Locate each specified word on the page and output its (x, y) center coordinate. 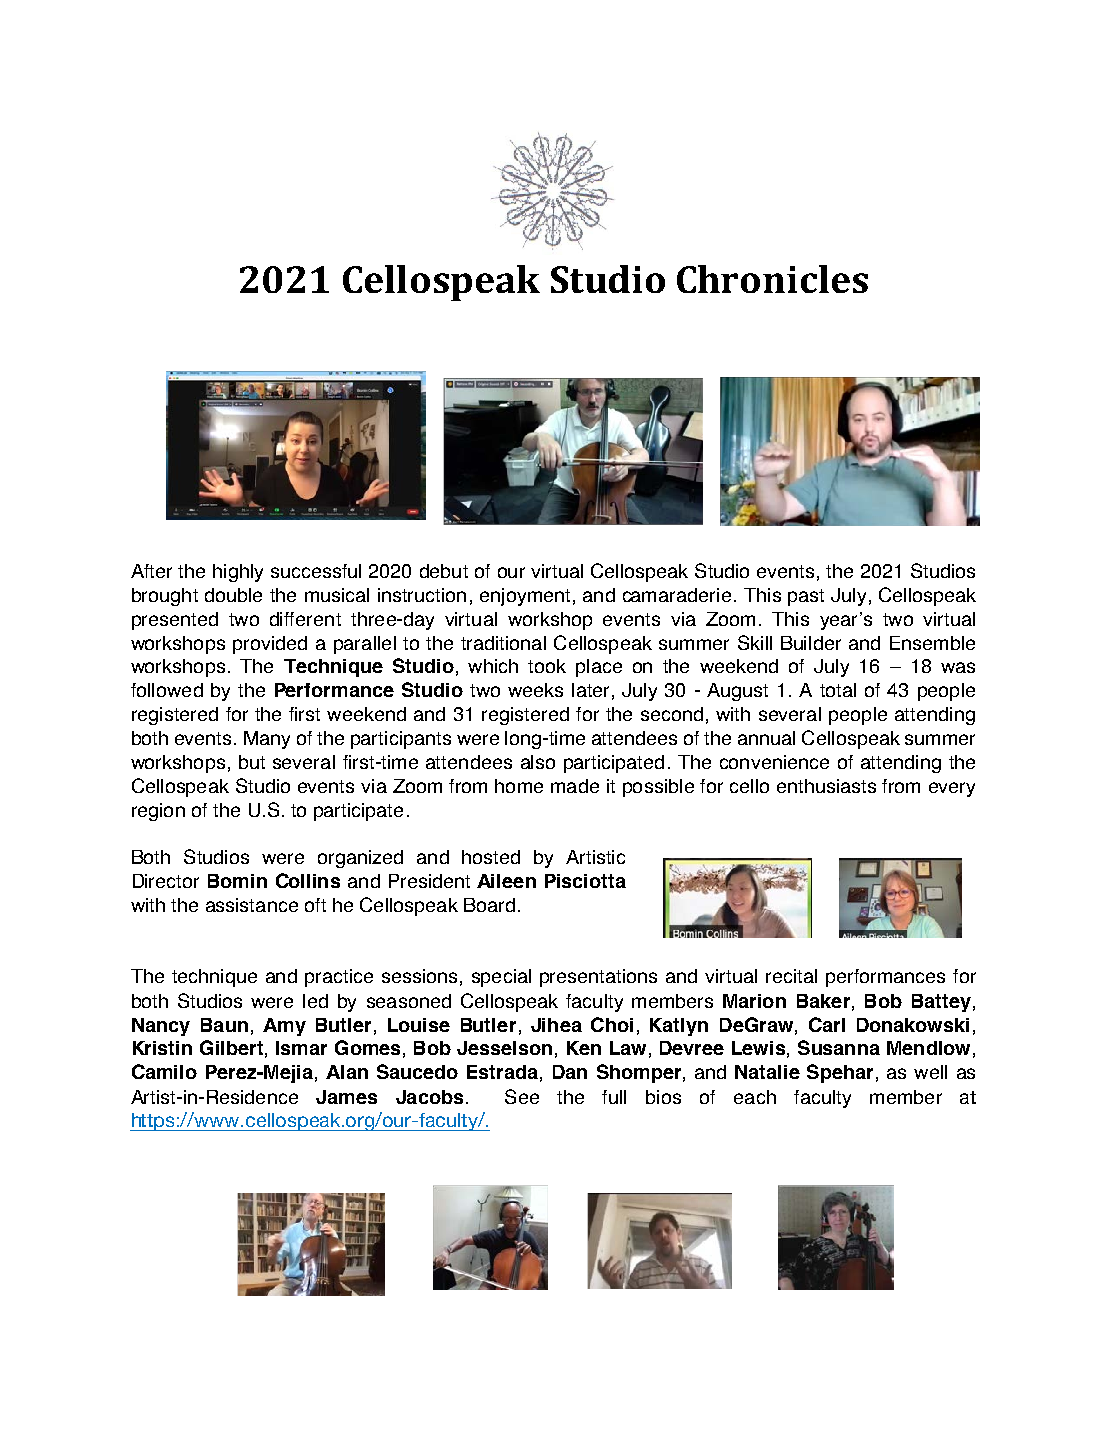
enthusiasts (826, 786)
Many (267, 740)
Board (489, 905)
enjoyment (525, 597)
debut (444, 571)
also (538, 762)
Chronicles (772, 279)
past (806, 597)
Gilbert (231, 1047)
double (233, 595)
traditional (503, 643)
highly (238, 573)
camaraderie (677, 595)
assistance (252, 905)
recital (791, 976)
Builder (811, 643)
